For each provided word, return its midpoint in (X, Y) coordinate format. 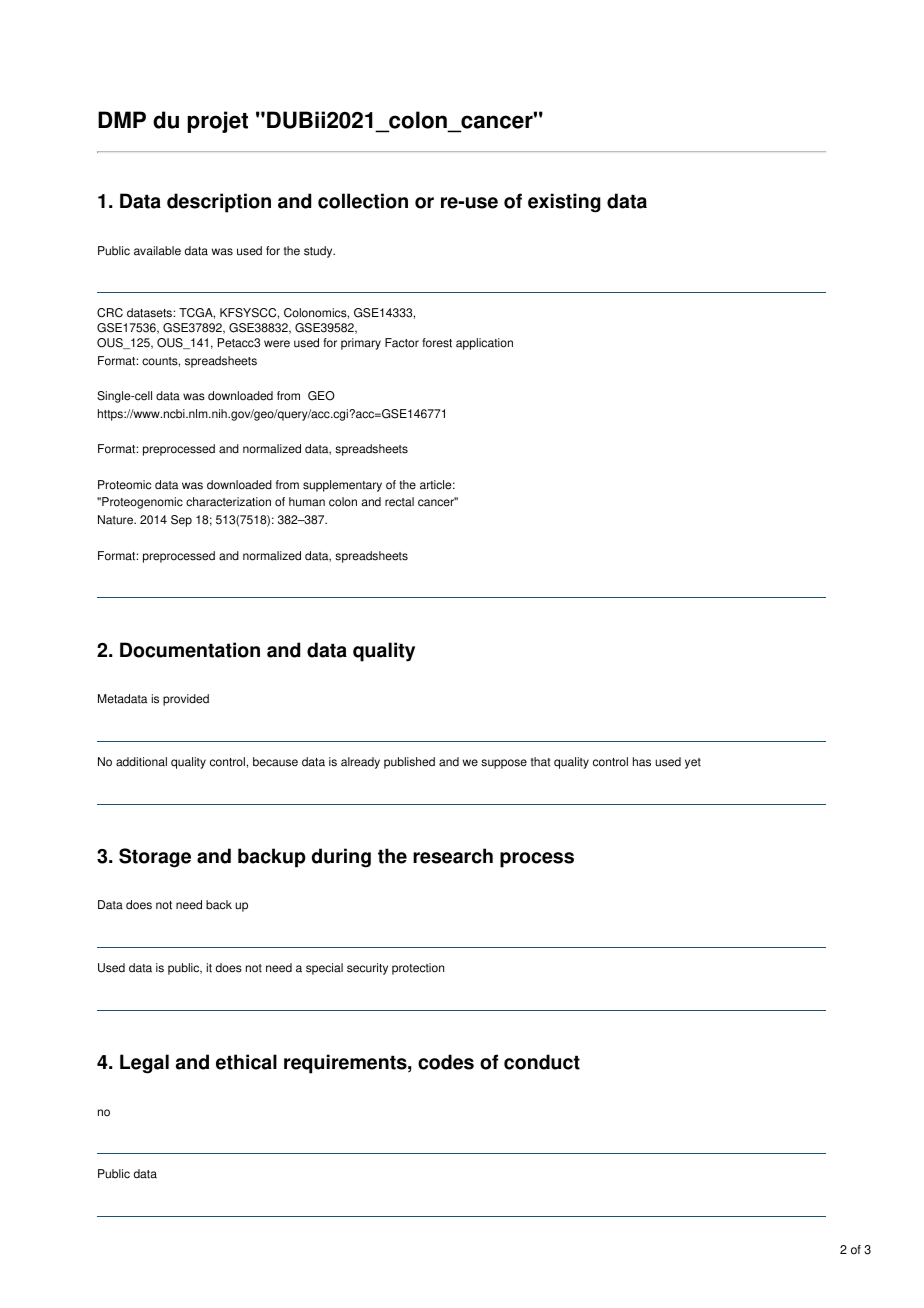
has (642, 762)
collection (363, 201)
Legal (144, 1064)
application (484, 344)
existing (564, 203)
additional (141, 762)
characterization (228, 502)
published (409, 763)
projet (217, 122)
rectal (399, 502)
